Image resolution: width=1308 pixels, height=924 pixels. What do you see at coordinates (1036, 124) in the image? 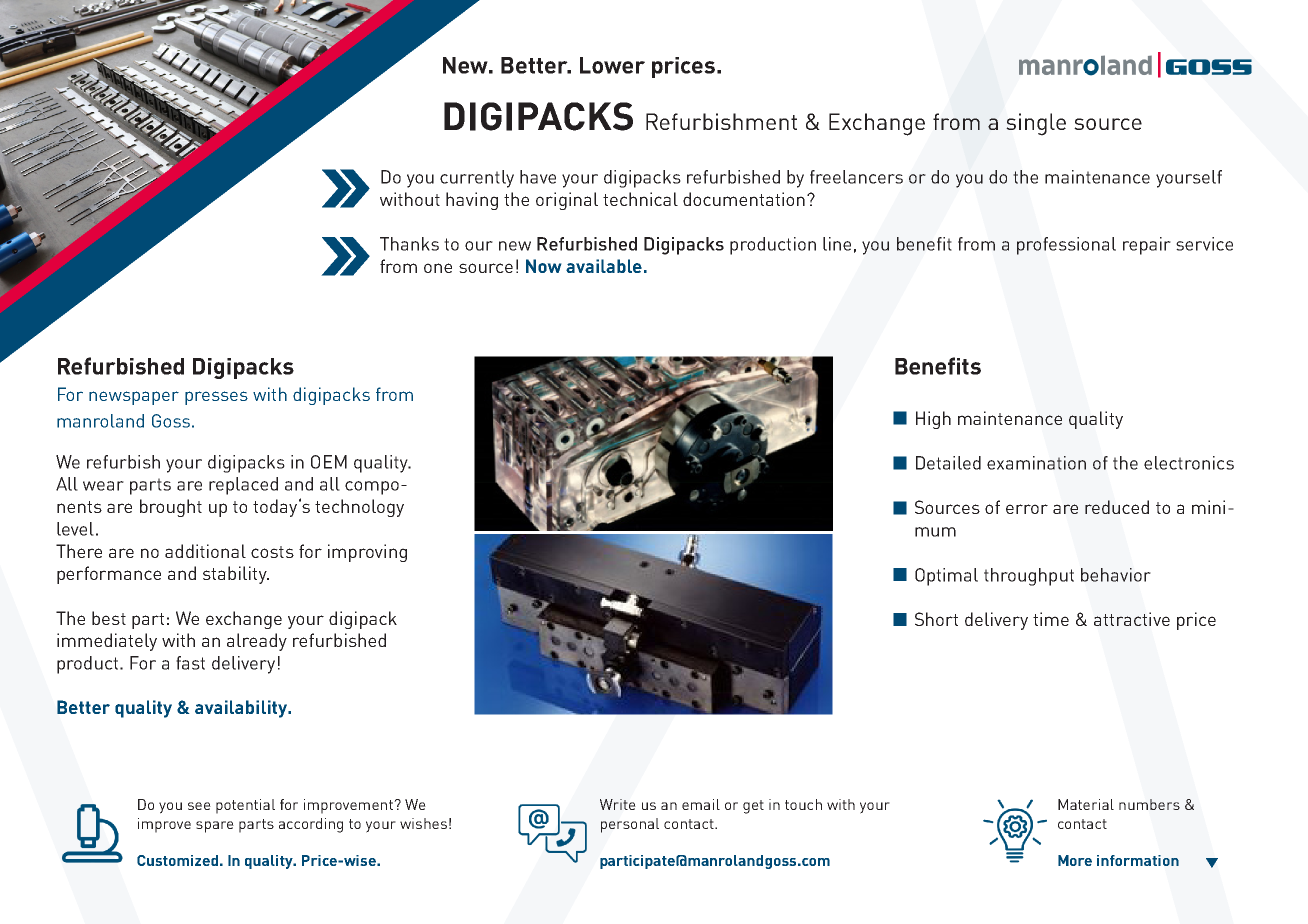
I see `single` at bounding box center [1036, 124].
